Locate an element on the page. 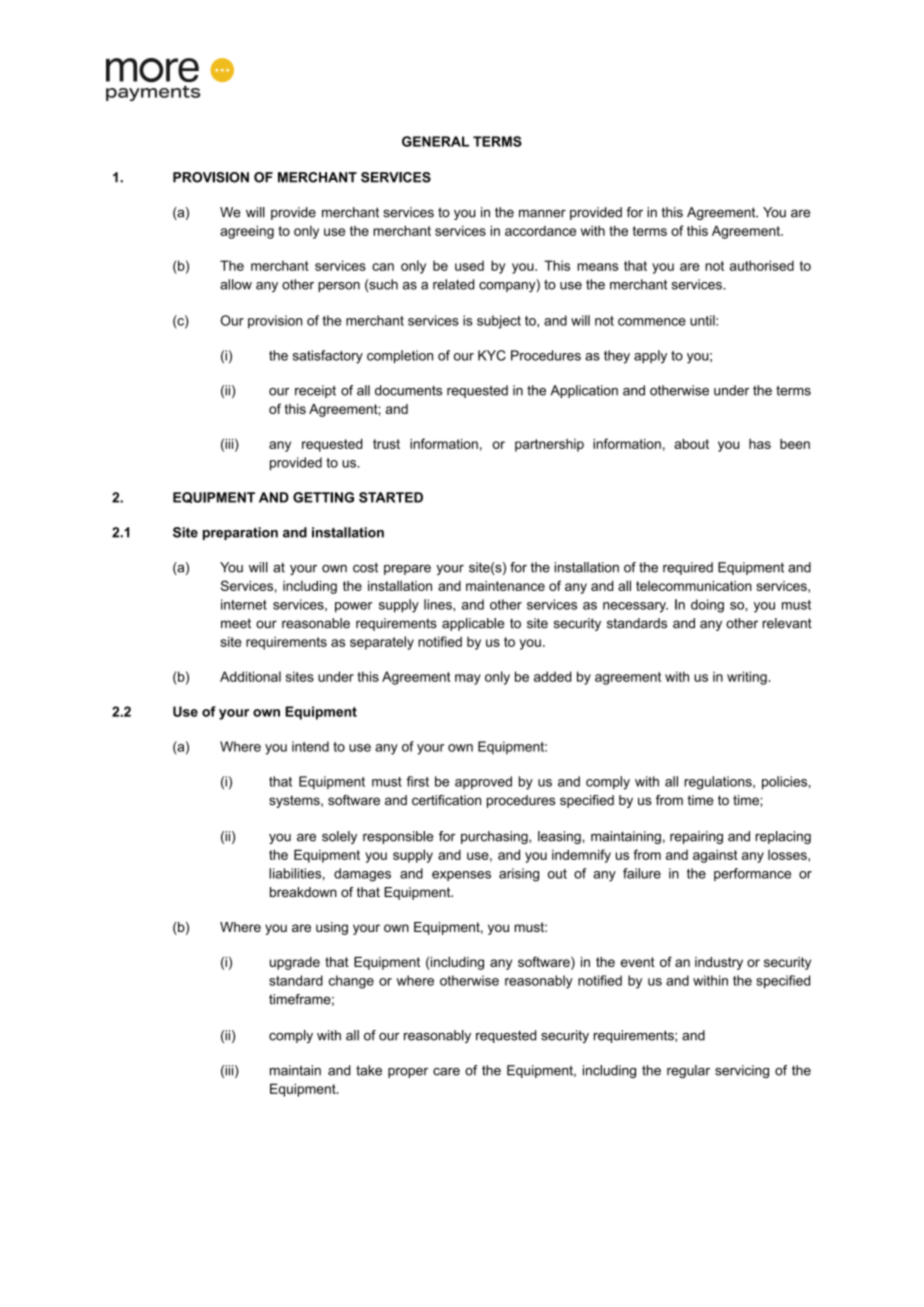  purchasing is located at coordinates (495, 837).
